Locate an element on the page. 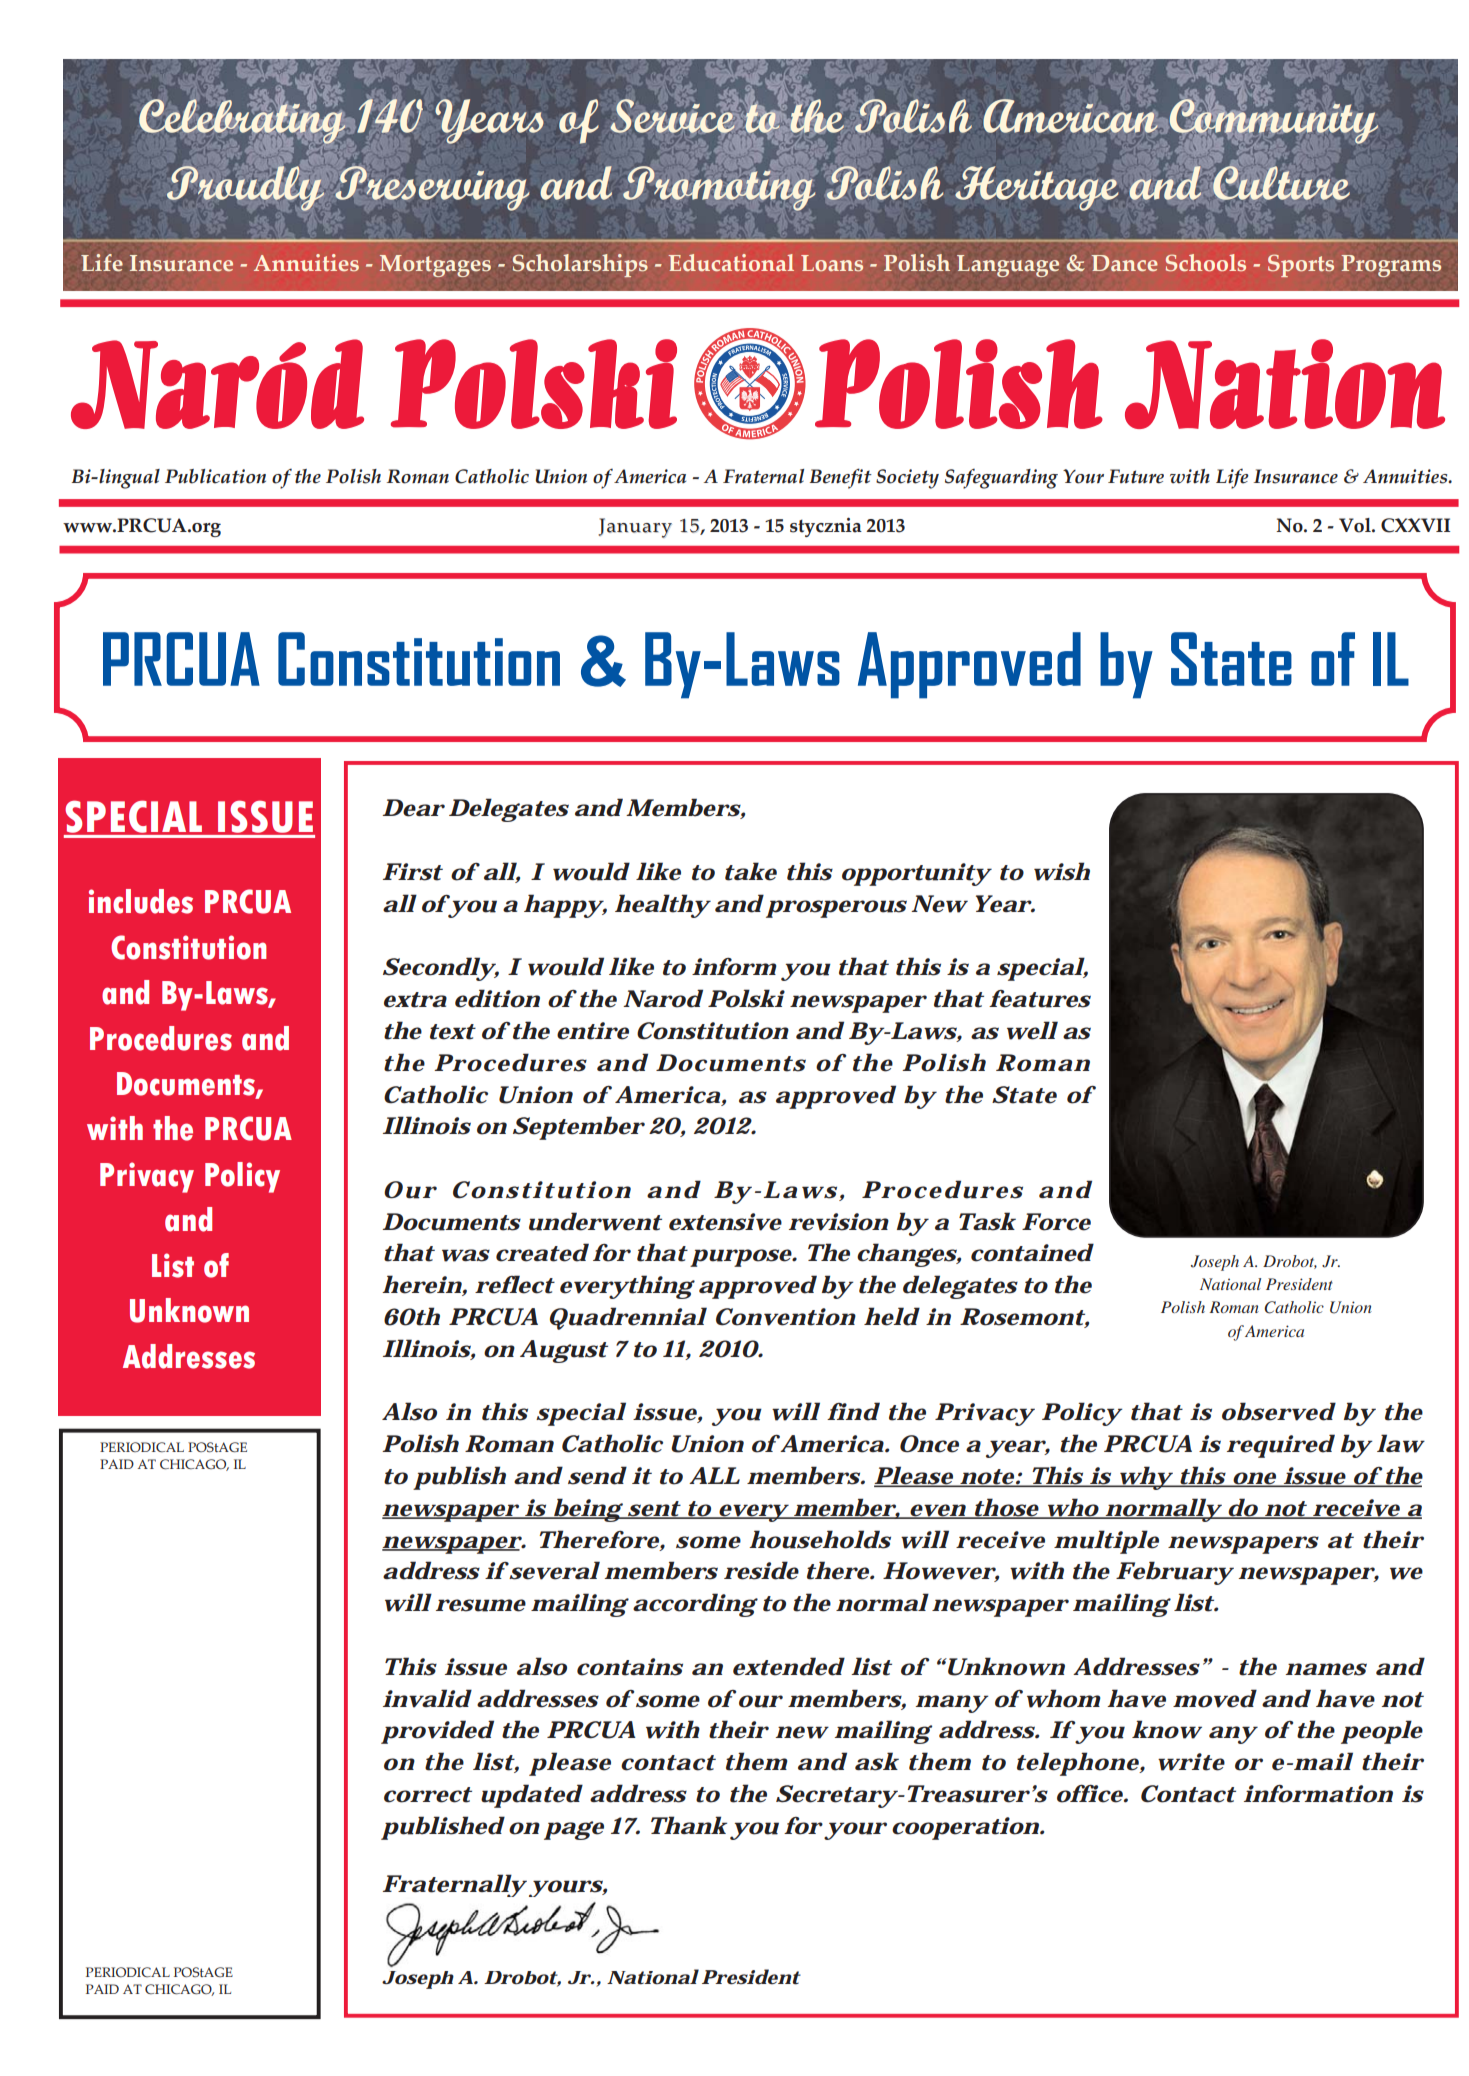 This document has width=1469, height=2076. extra is located at coordinates (415, 1000).
